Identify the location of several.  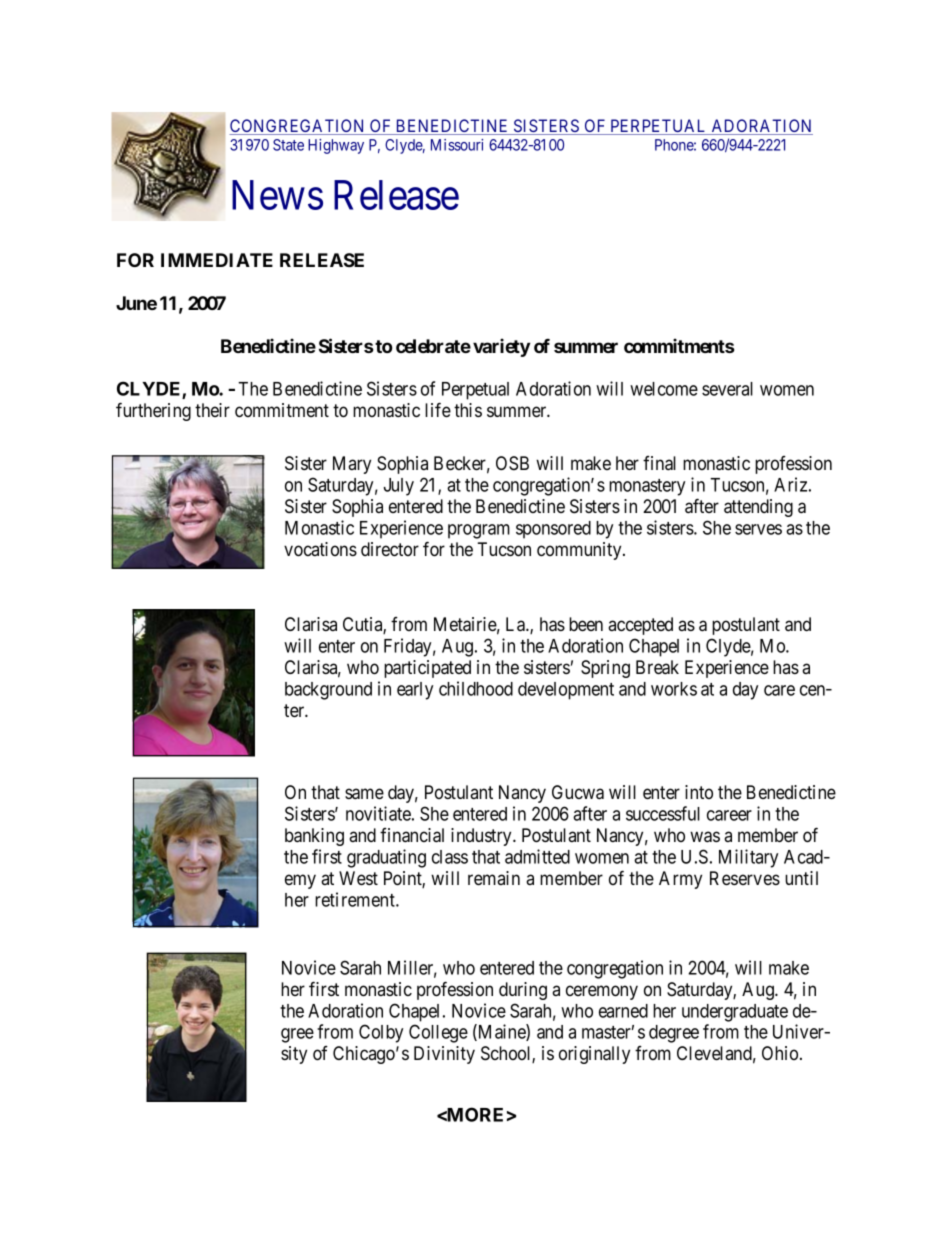
(727, 389).
